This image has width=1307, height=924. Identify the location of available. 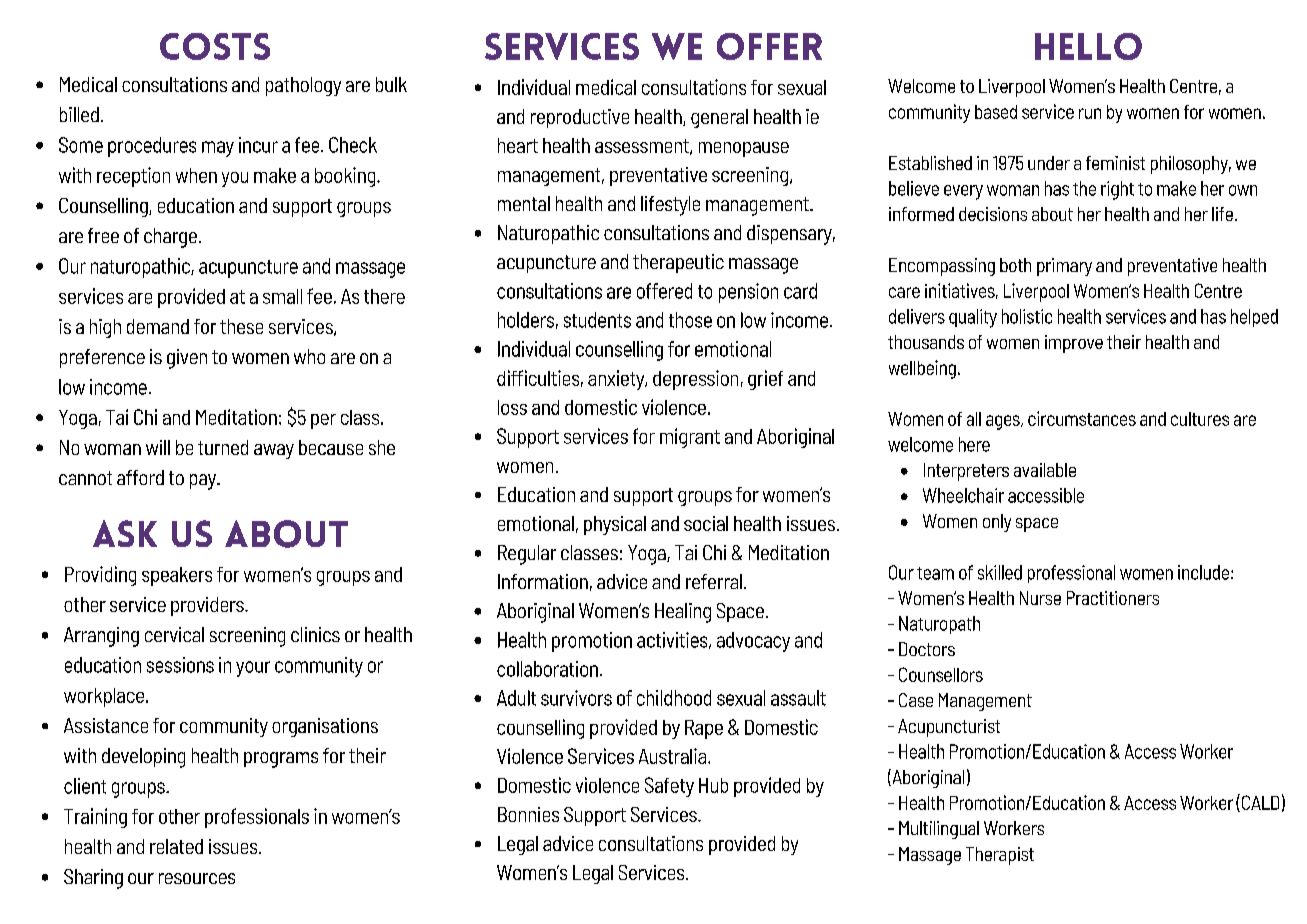
(1045, 470).
